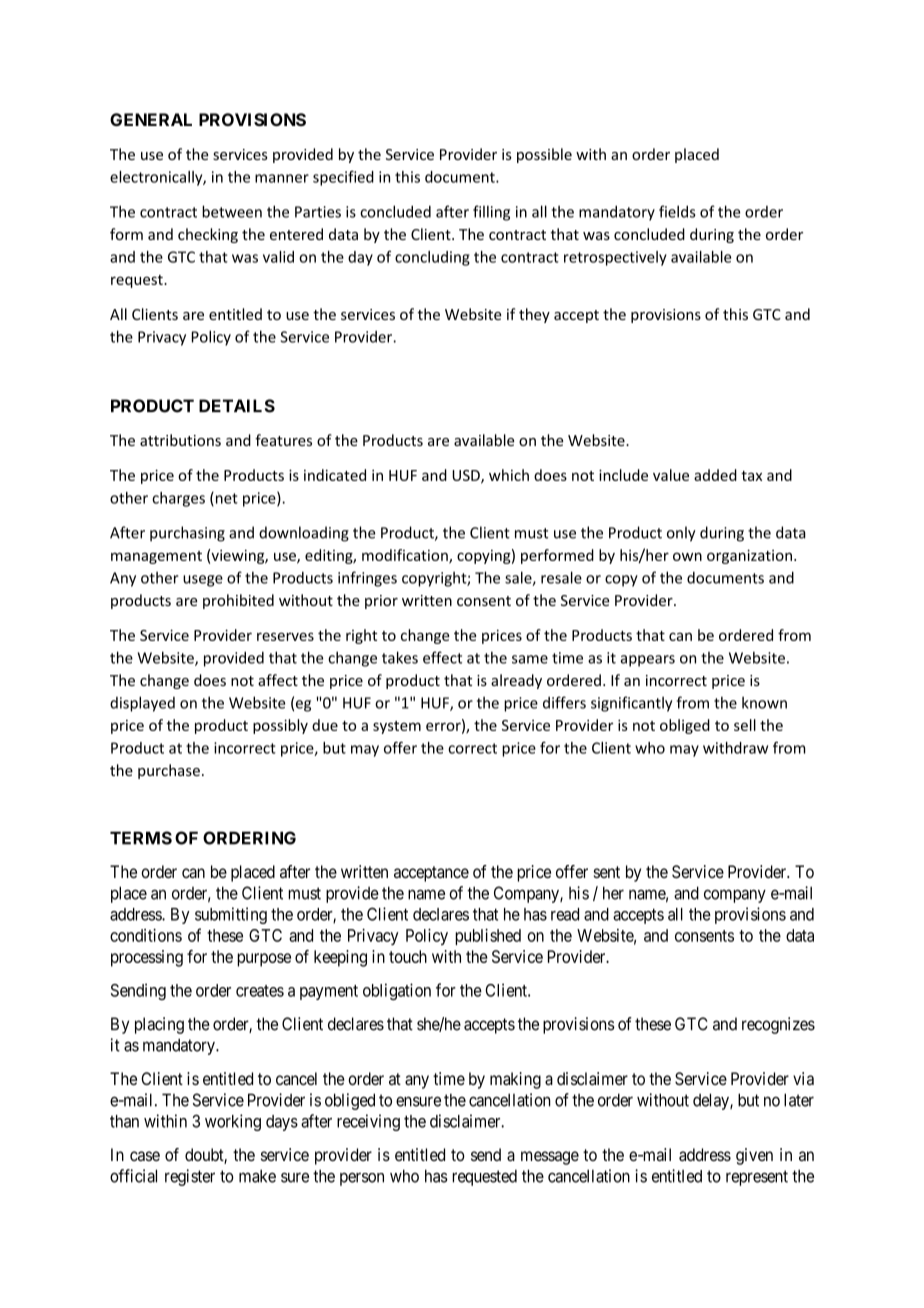  What do you see at coordinates (231, 915) in the document?
I see `submitting` at bounding box center [231, 915].
